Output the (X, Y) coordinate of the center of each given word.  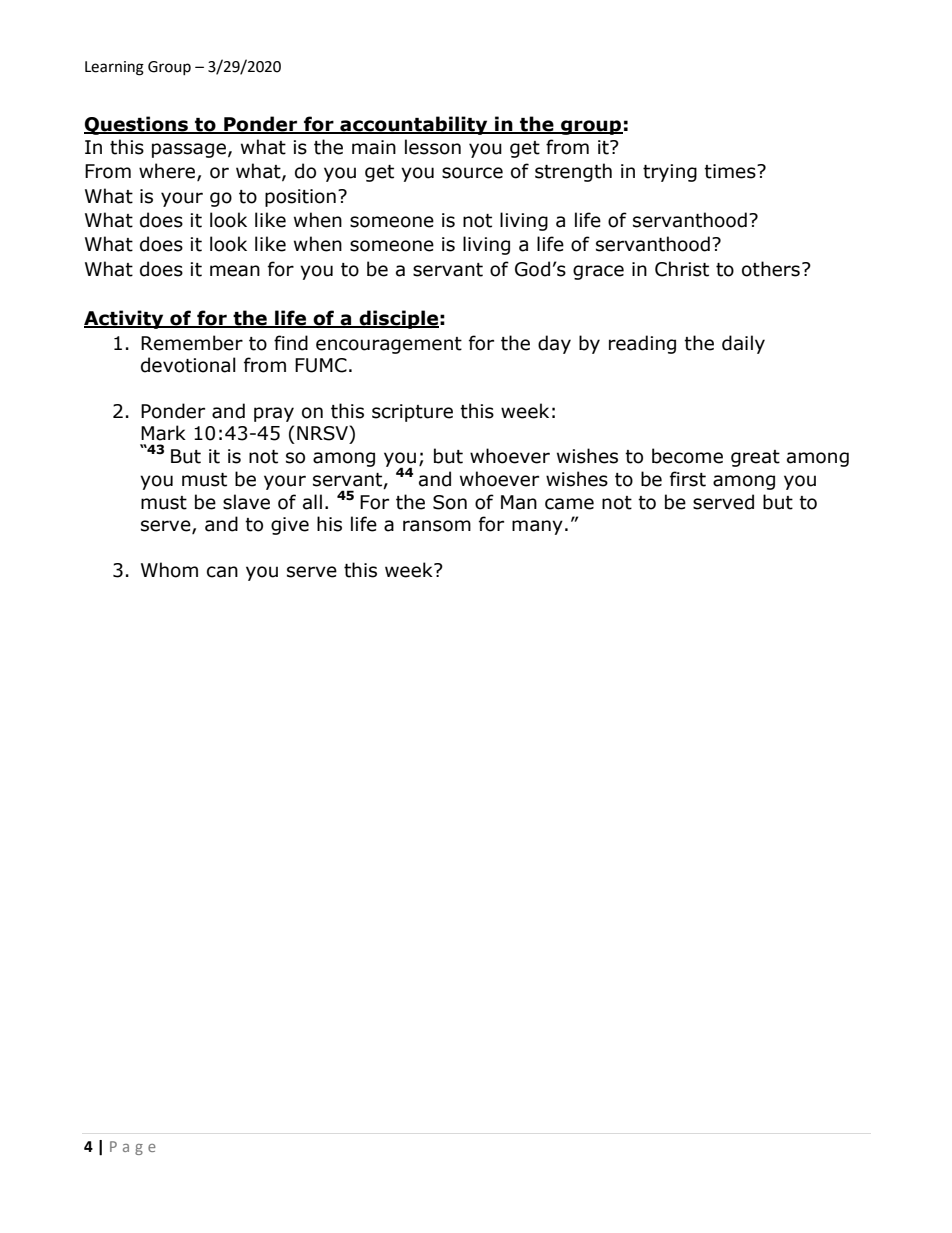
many (537, 527)
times (731, 171)
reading (642, 344)
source (472, 173)
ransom (437, 526)
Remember (192, 343)
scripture (412, 413)
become (687, 456)
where (168, 172)
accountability (414, 125)
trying (670, 173)
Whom (169, 570)
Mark (163, 433)
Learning (114, 68)
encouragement (389, 345)
